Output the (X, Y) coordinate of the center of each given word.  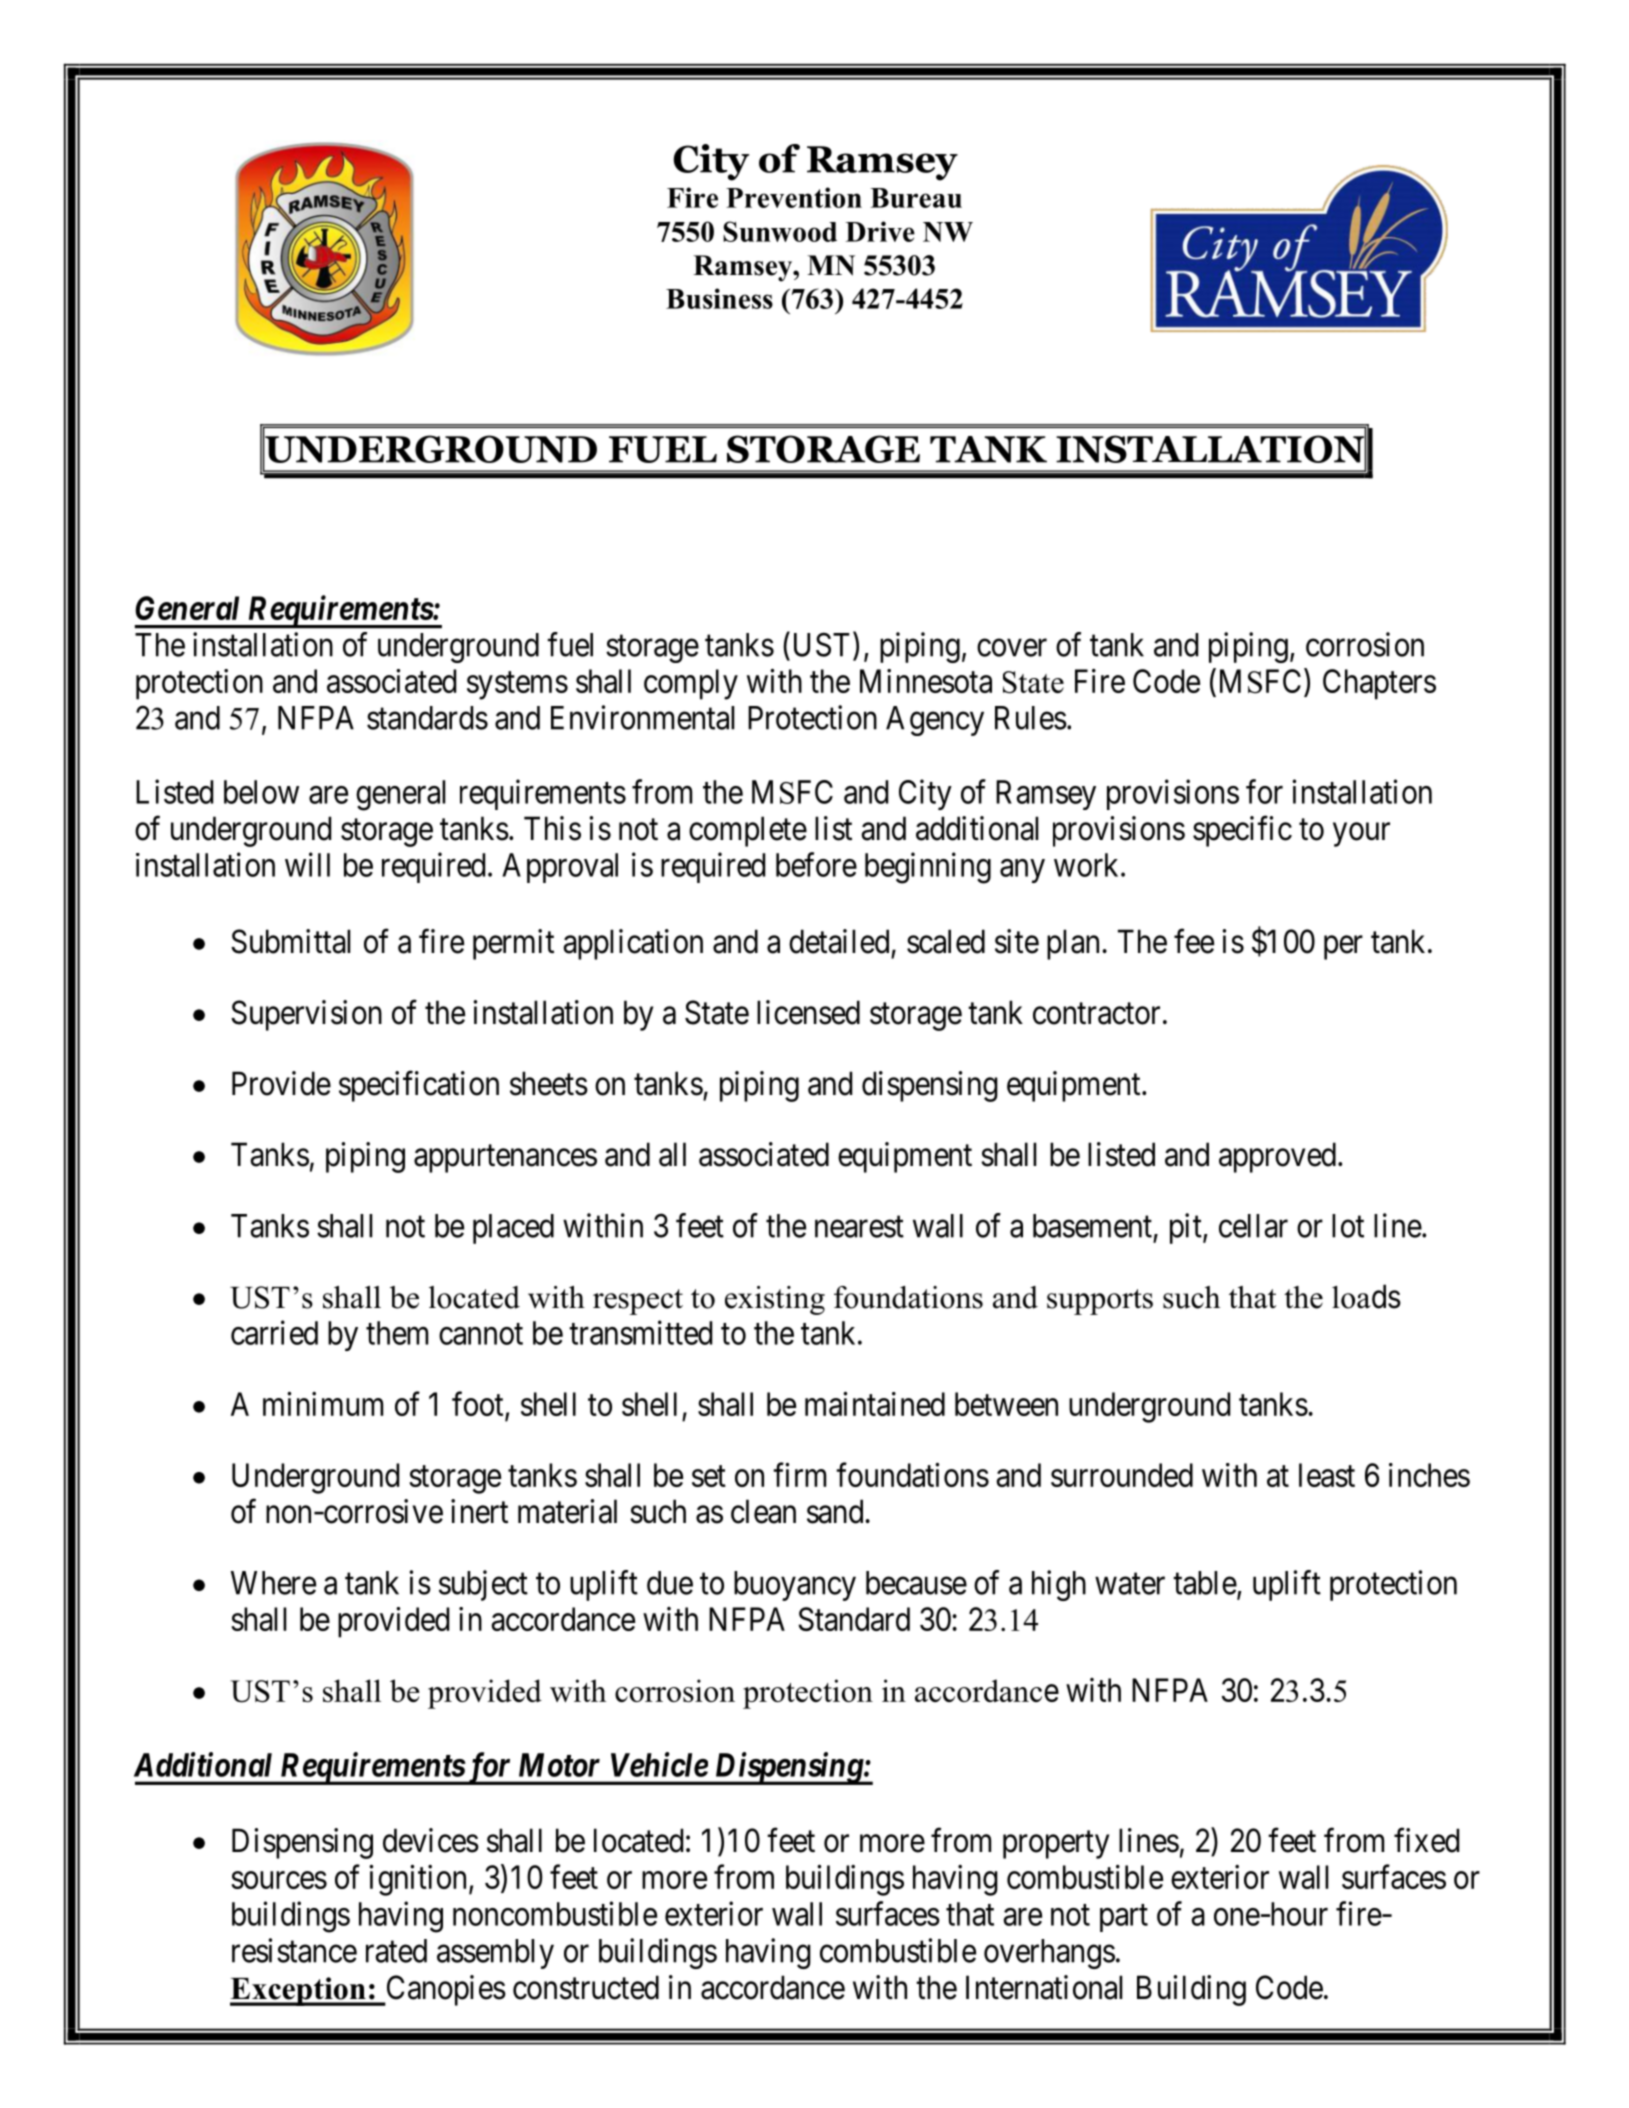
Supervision (306, 1015)
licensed (808, 1012)
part (1124, 1918)
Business (719, 298)
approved (1277, 1157)
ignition (419, 1880)
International (1044, 1987)
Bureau (916, 198)
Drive (880, 231)
